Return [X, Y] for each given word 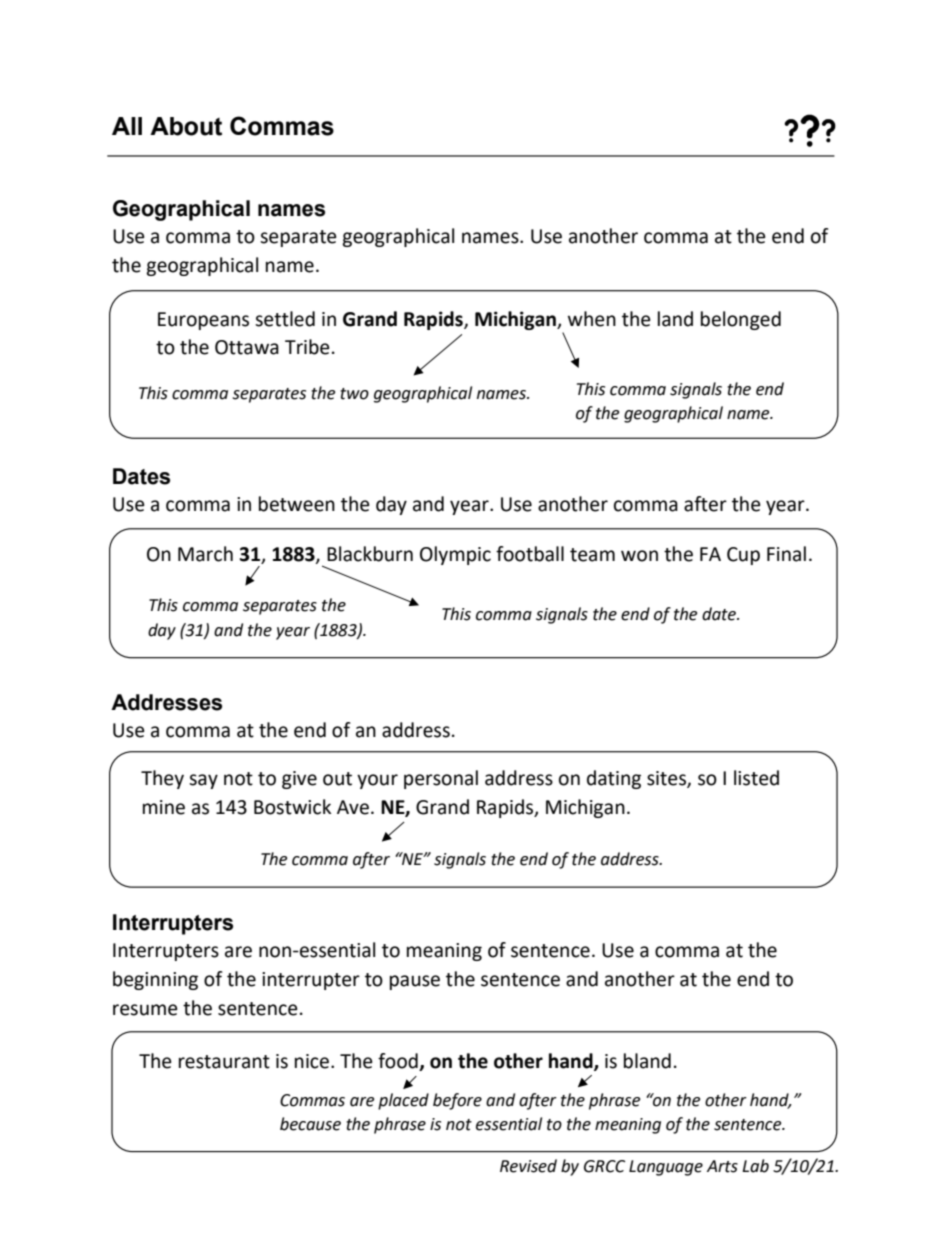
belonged [741, 320]
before [457, 1101]
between [297, 504]
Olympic [455, 555]
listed [756, 778]
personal [441, 779]
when [592, 319]
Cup [743, 556]
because [310, 1124]
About [186, 126]
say [203, 781]
